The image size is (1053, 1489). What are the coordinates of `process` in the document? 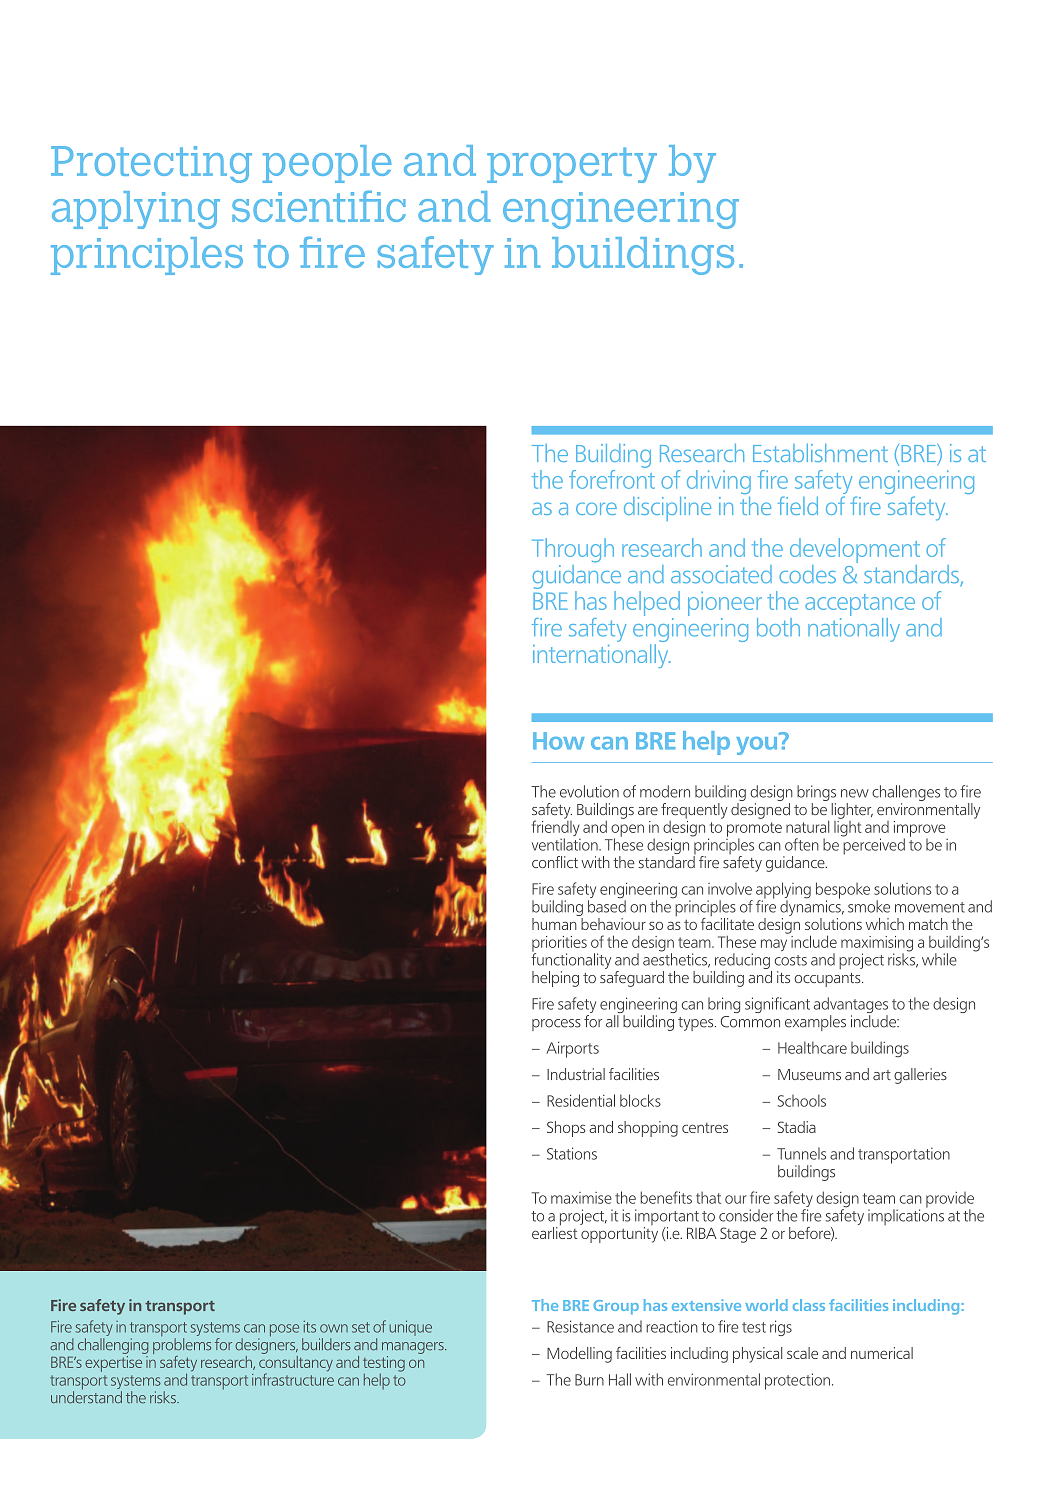 It's located at (556, 1025).
